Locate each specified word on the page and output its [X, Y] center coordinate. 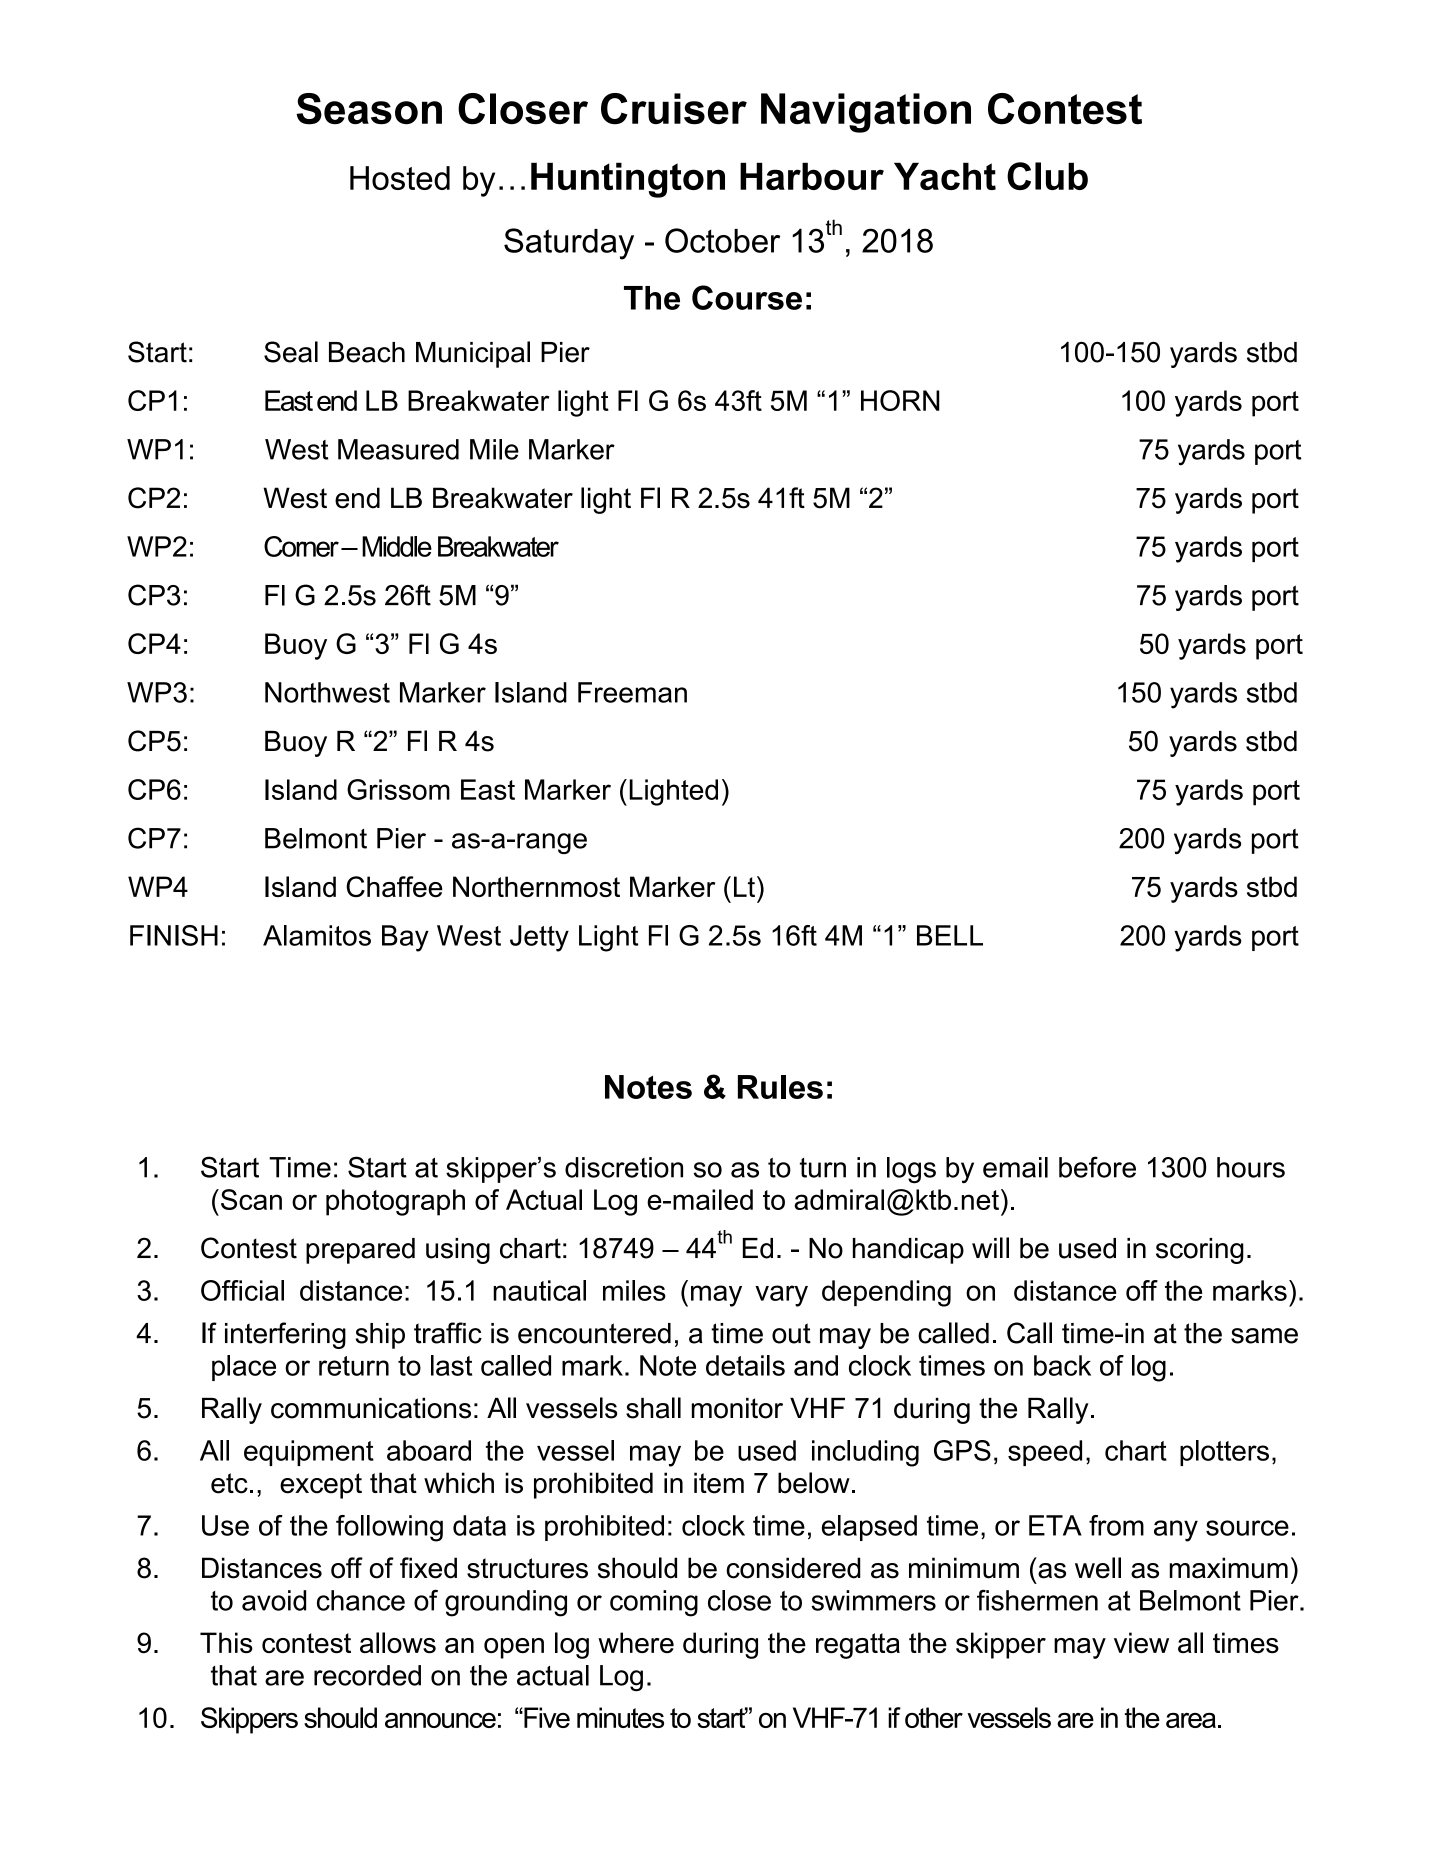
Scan [251, 1199]
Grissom [398, 789]
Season [369, 109]
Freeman [632, 692]
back [1062, 1365]
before [1097, 1167]
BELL [950, 935]
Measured [398, 449]
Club [1047, 176]
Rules [780, 1087]
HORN [900, 400]
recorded [367, 1675]
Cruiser [674, 109]
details [745, 1365]
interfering [285, 1335]
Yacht [945, 176]
